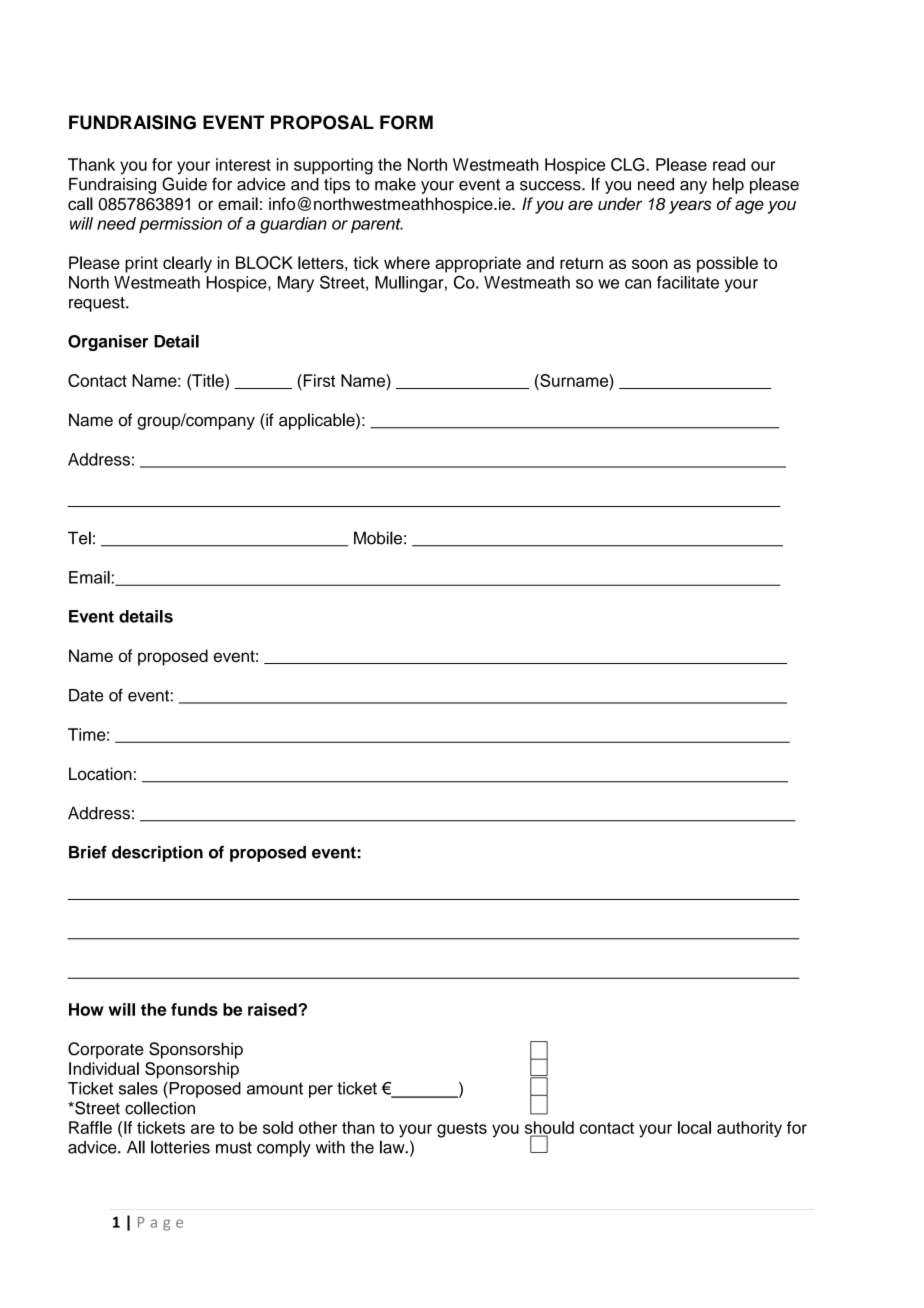  Describe the element at coordinates (694, 1127) in the screenshot. I see `local` at that location.
